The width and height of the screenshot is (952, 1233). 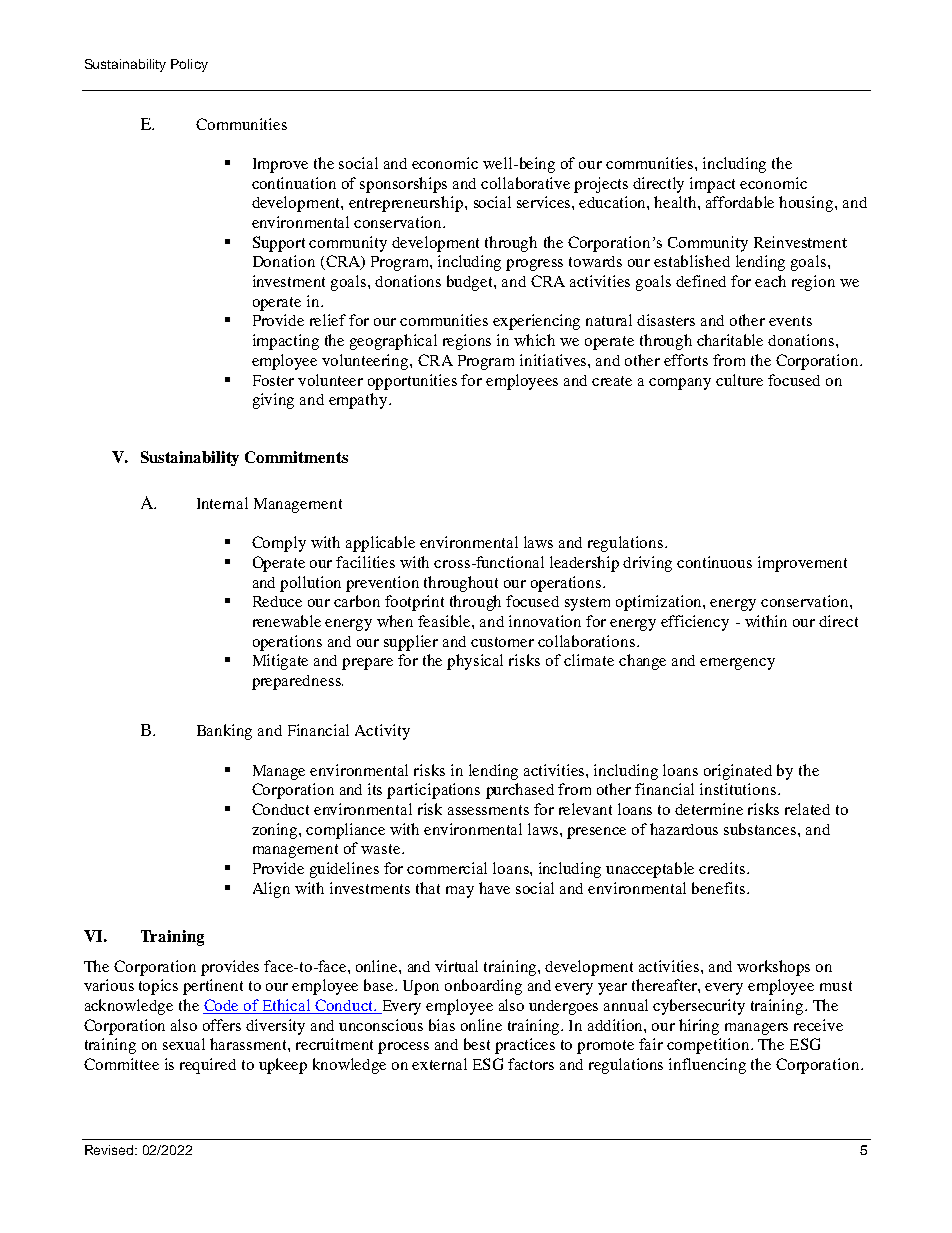 I want to click on affordable, so click(x=740, y=202).
